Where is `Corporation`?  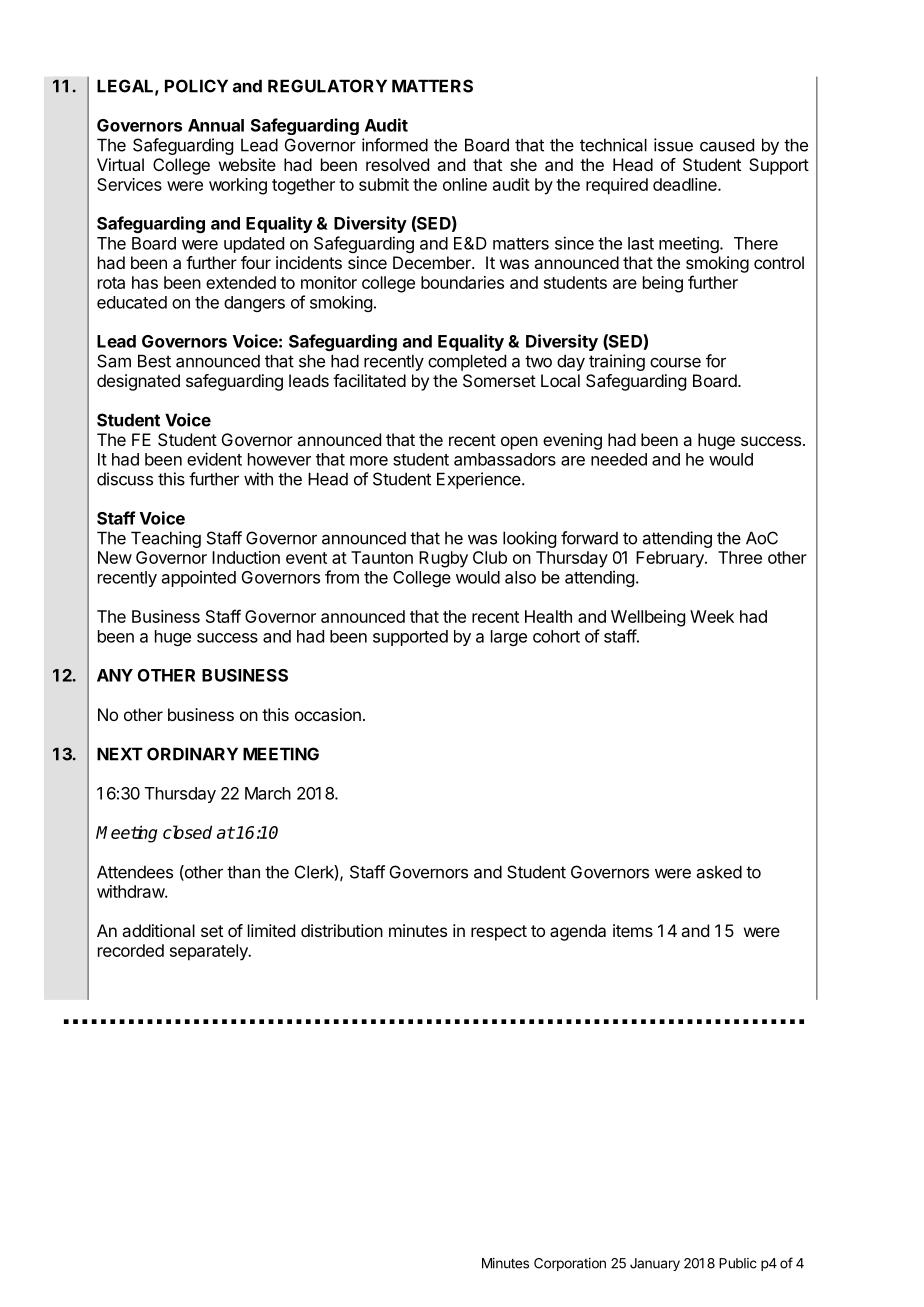
Corporation is located at coordinates (570, 1264).
